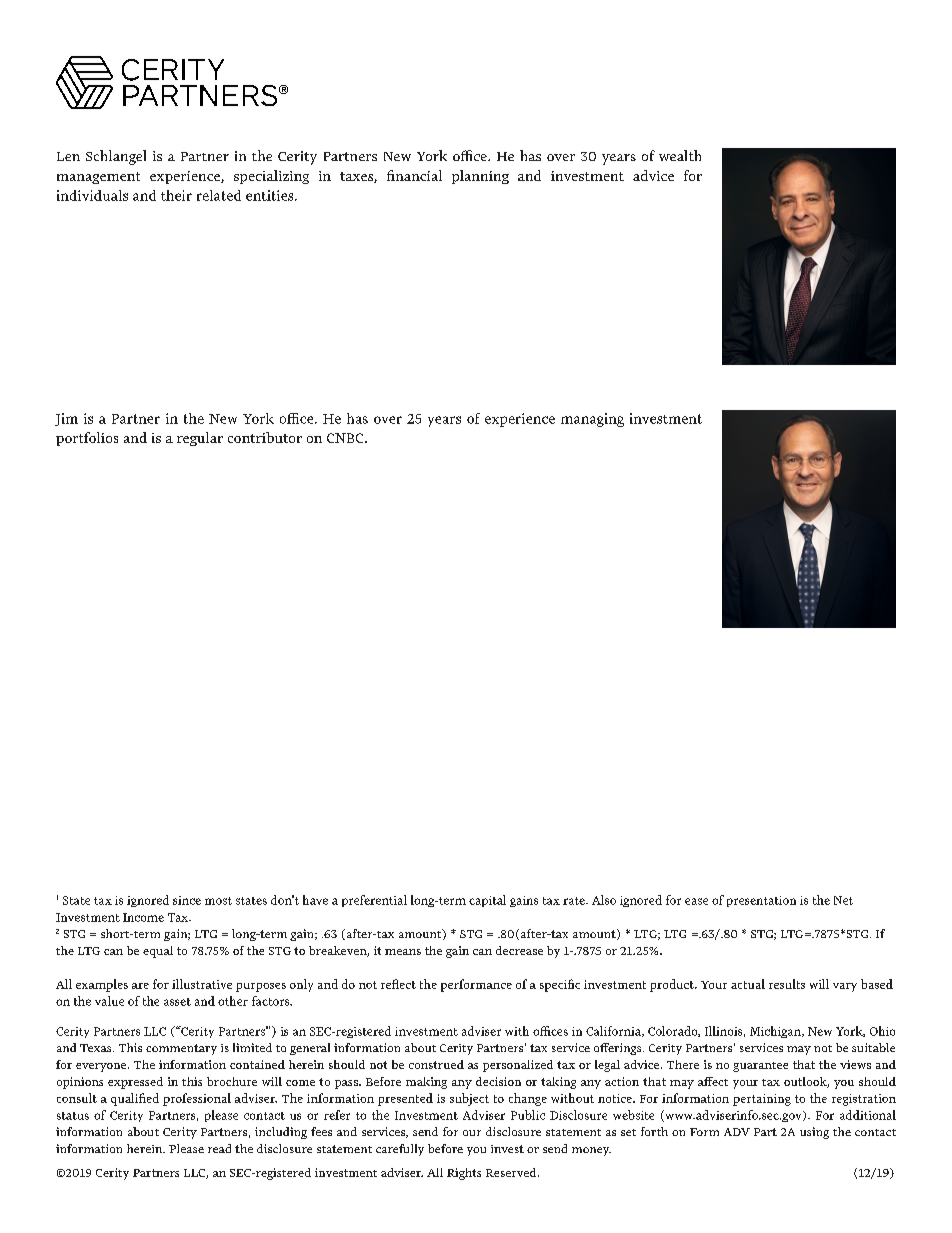 The image size is (952, 1233). What do you see at coordinates (487, 901) in the page?
I see `capital` at bounding box center [487, 901].
